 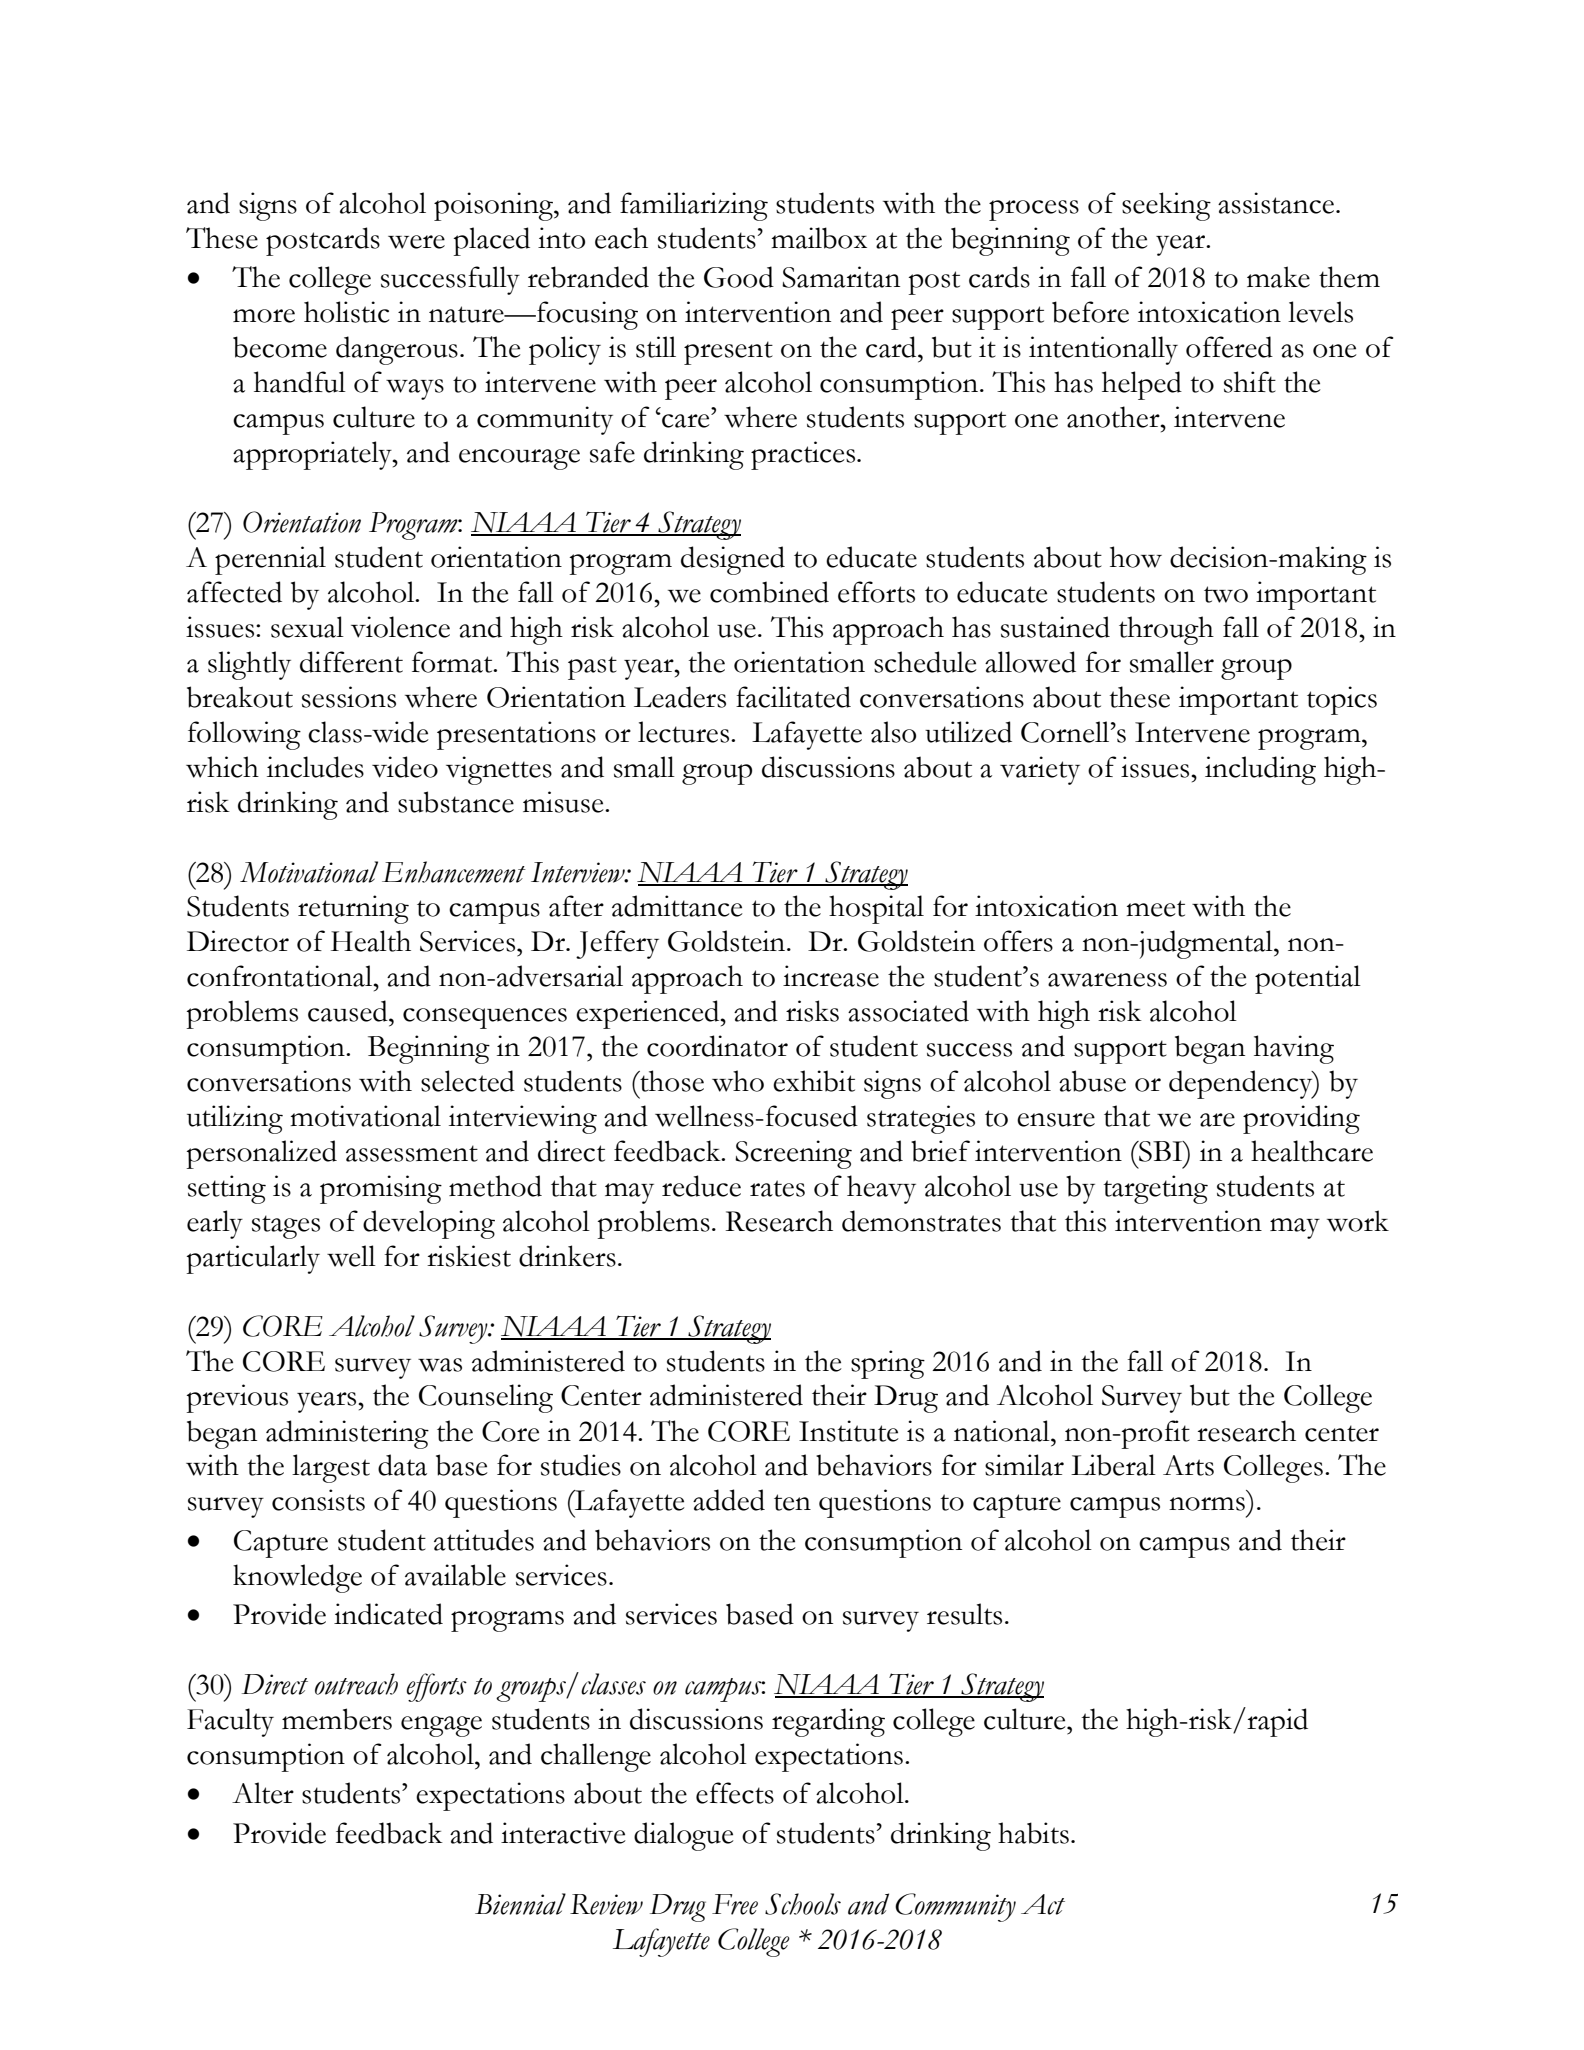 I want to click on Good, so click(x=739, y=277).
